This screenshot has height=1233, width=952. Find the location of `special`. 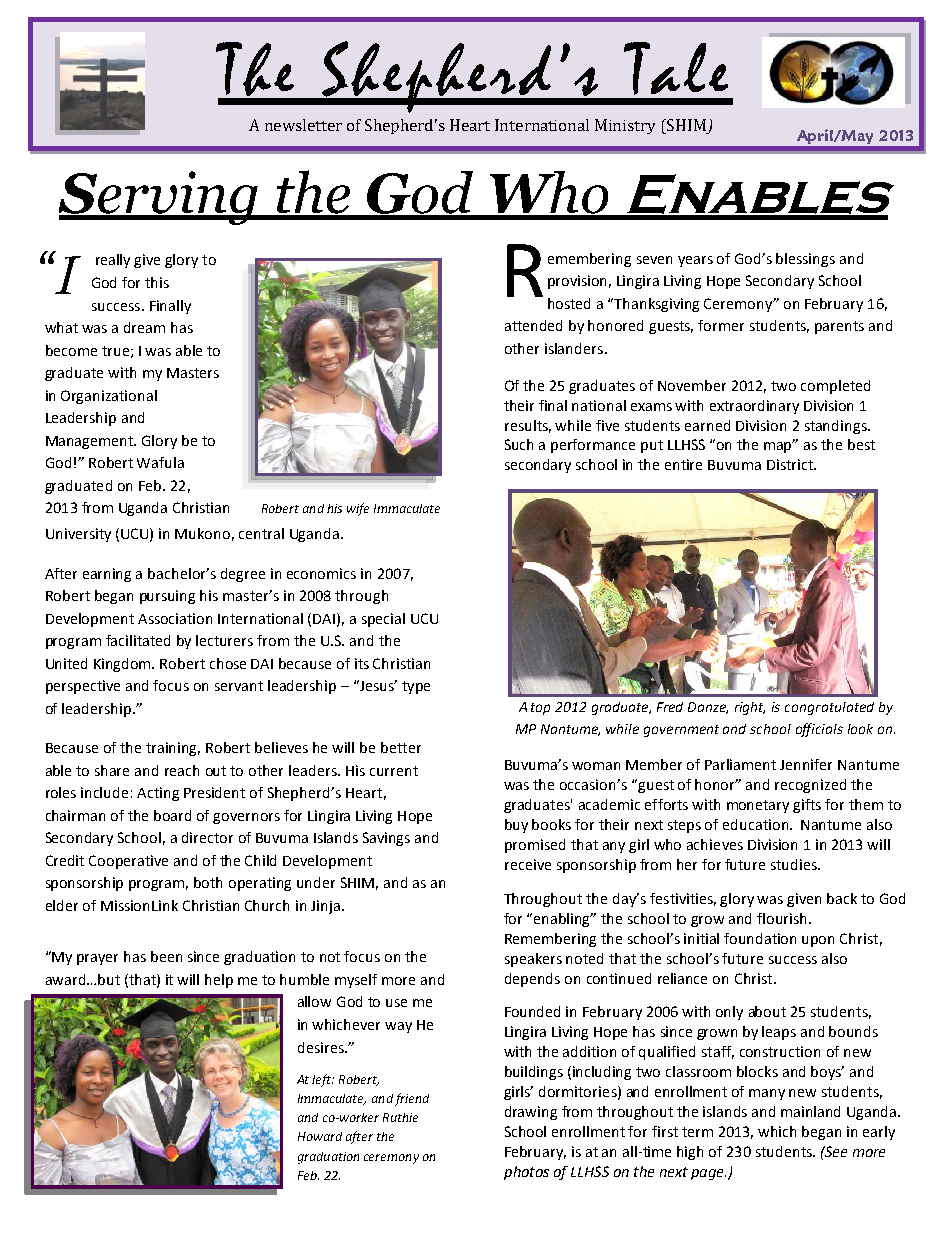

special is located at coordinates (383, 620).
